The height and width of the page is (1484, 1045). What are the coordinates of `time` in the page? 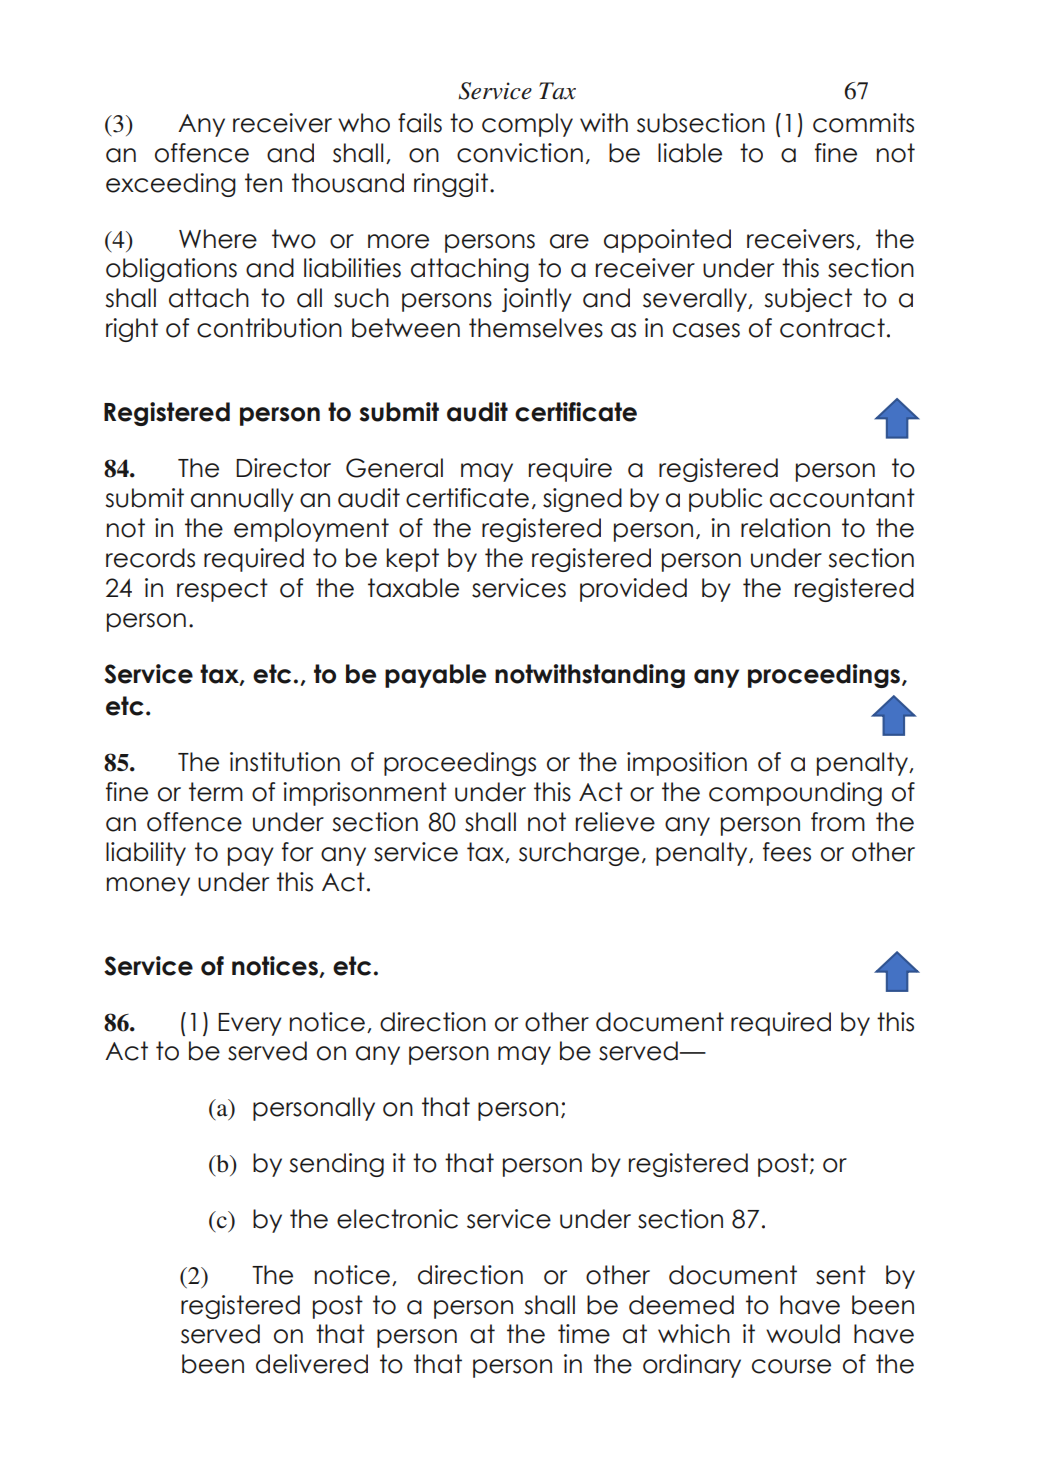 It's located at (584, 1334).
